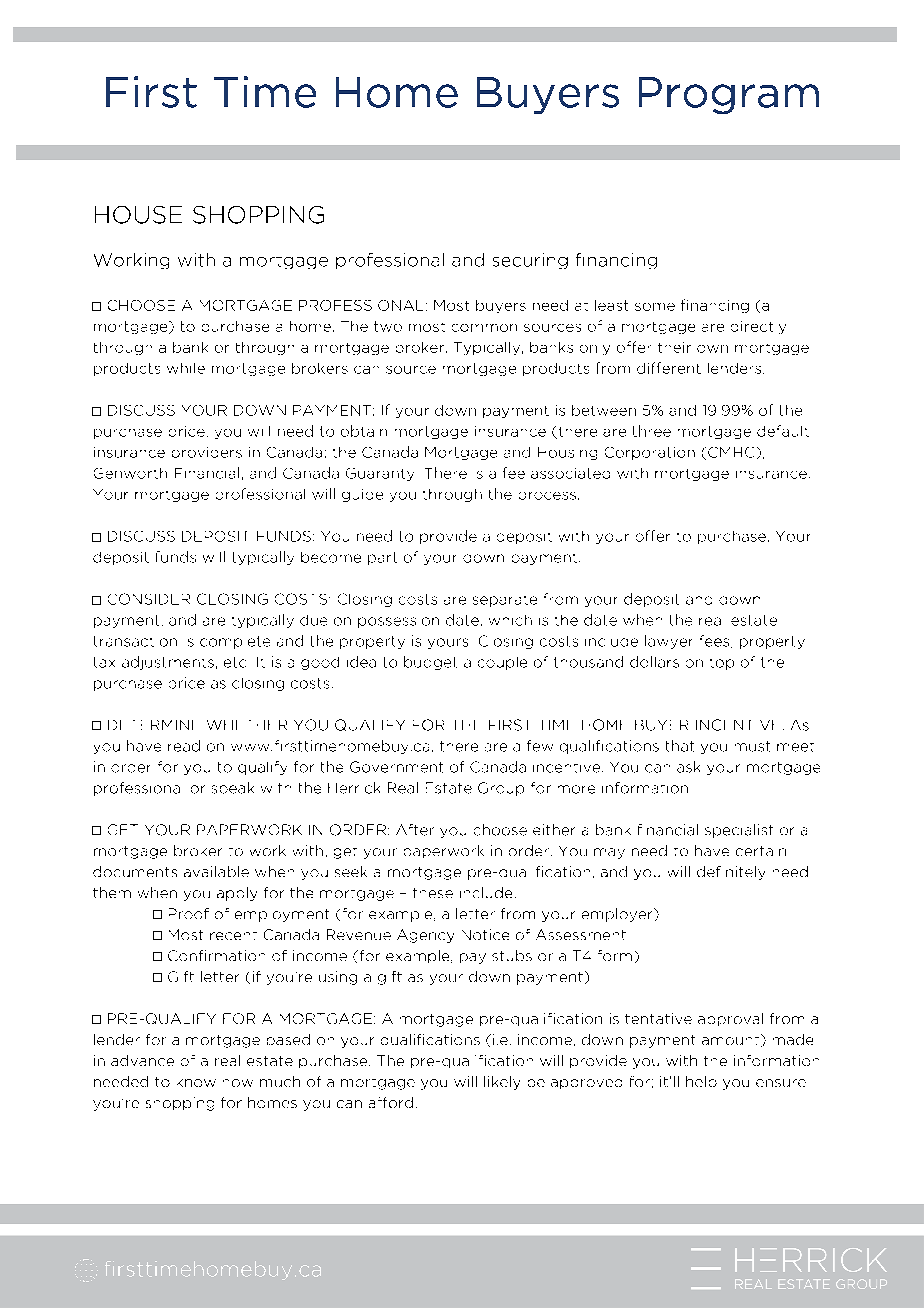  What do you see at coordinates (196, 1083) in the screenshot?
I see `know` at bounding box center [196, 1083].
